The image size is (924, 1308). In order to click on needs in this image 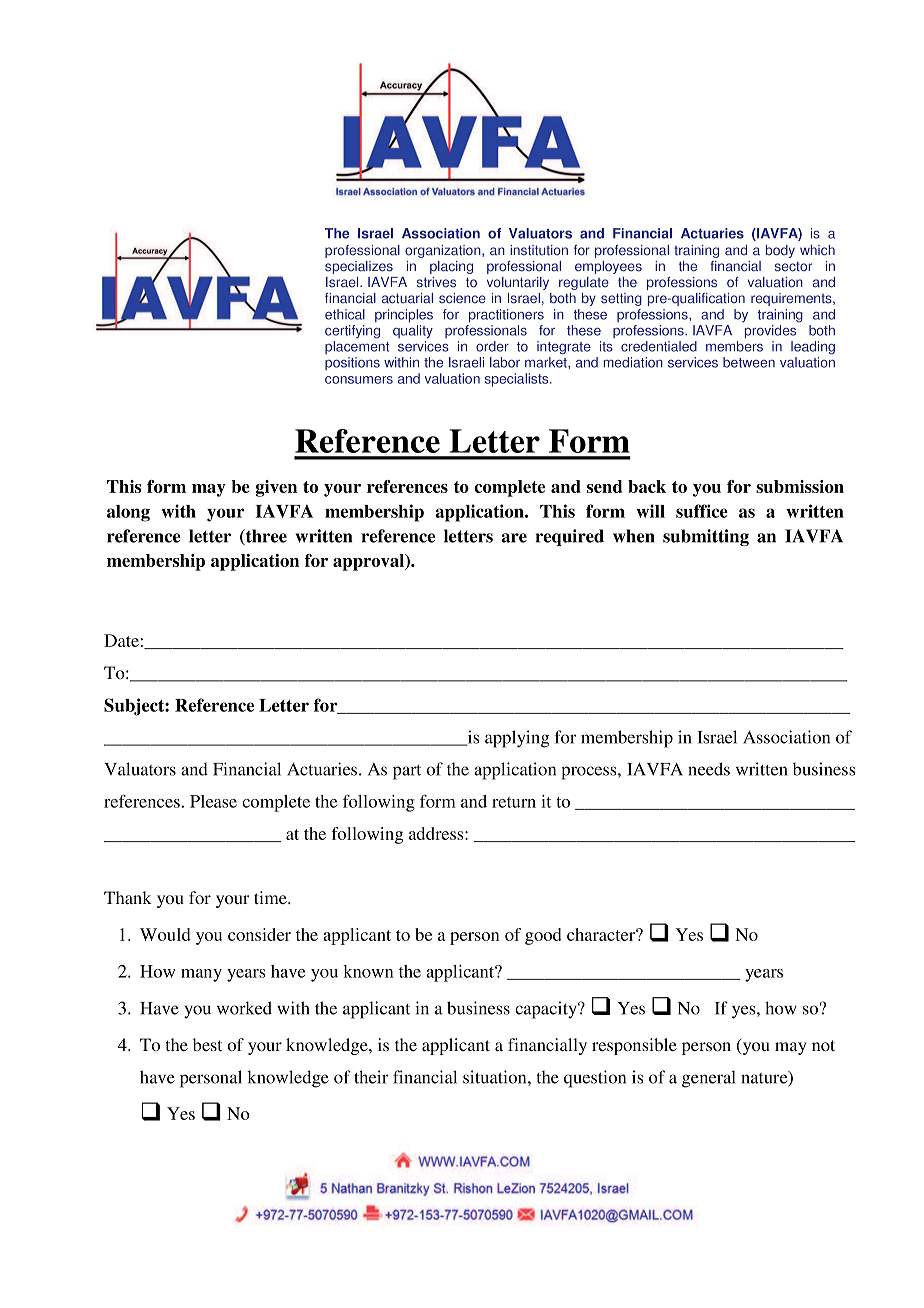, I will do `click(709, 769)`.
